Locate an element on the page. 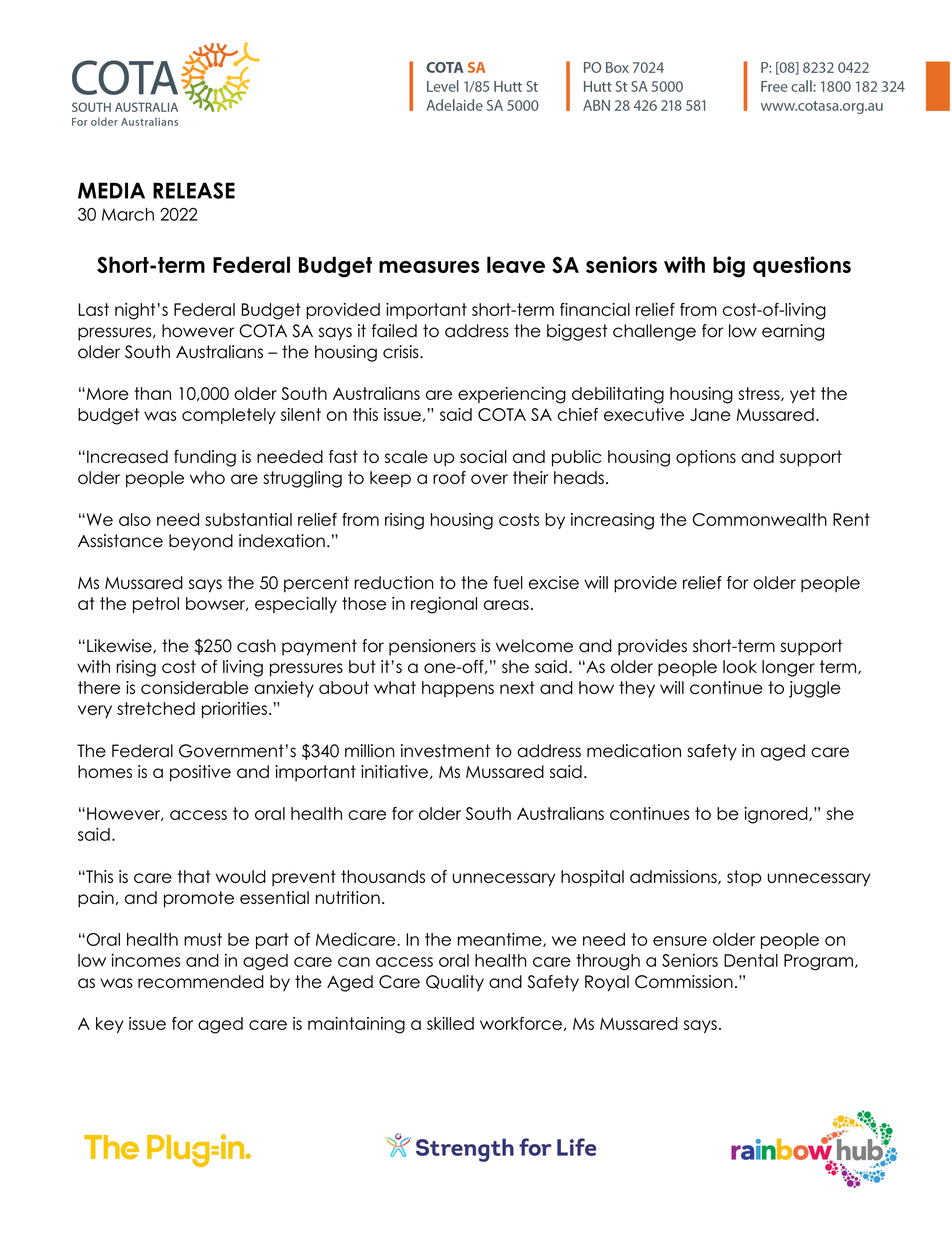 The width and height of the document is (952, 1233). look is located at coordinates (740, 666).
